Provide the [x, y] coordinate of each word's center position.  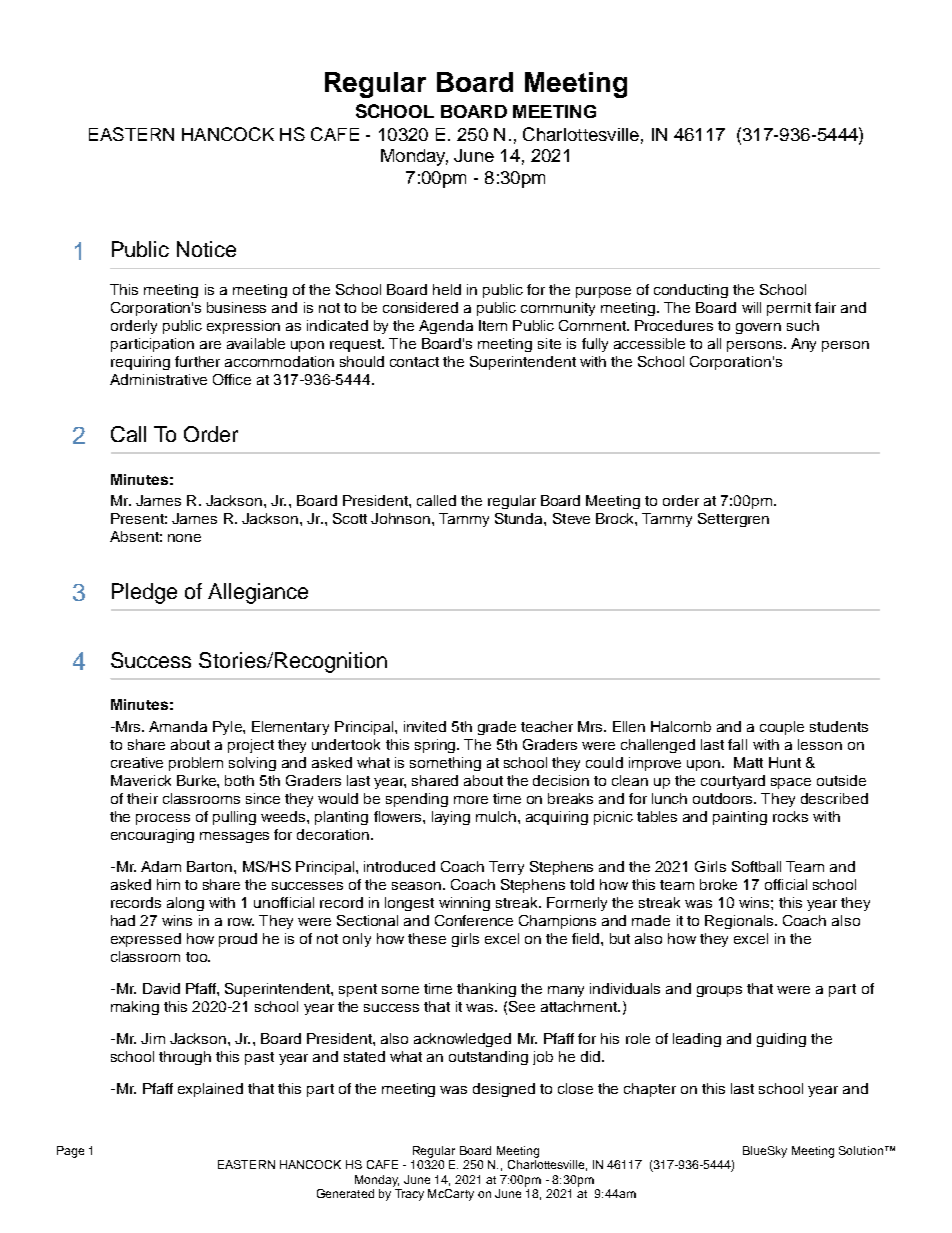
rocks [790, 816]
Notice [206, 249]
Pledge [144, 593]
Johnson [402, 518]
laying [451, 818]
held [447, 289]
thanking [486, 990]
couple [782, 728]
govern [758, 328]
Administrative [158, 379]
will [751, 307]
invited [425, 726]
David [161, 988]
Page [70, 1152]
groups [719, 991]
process [163, 819]
